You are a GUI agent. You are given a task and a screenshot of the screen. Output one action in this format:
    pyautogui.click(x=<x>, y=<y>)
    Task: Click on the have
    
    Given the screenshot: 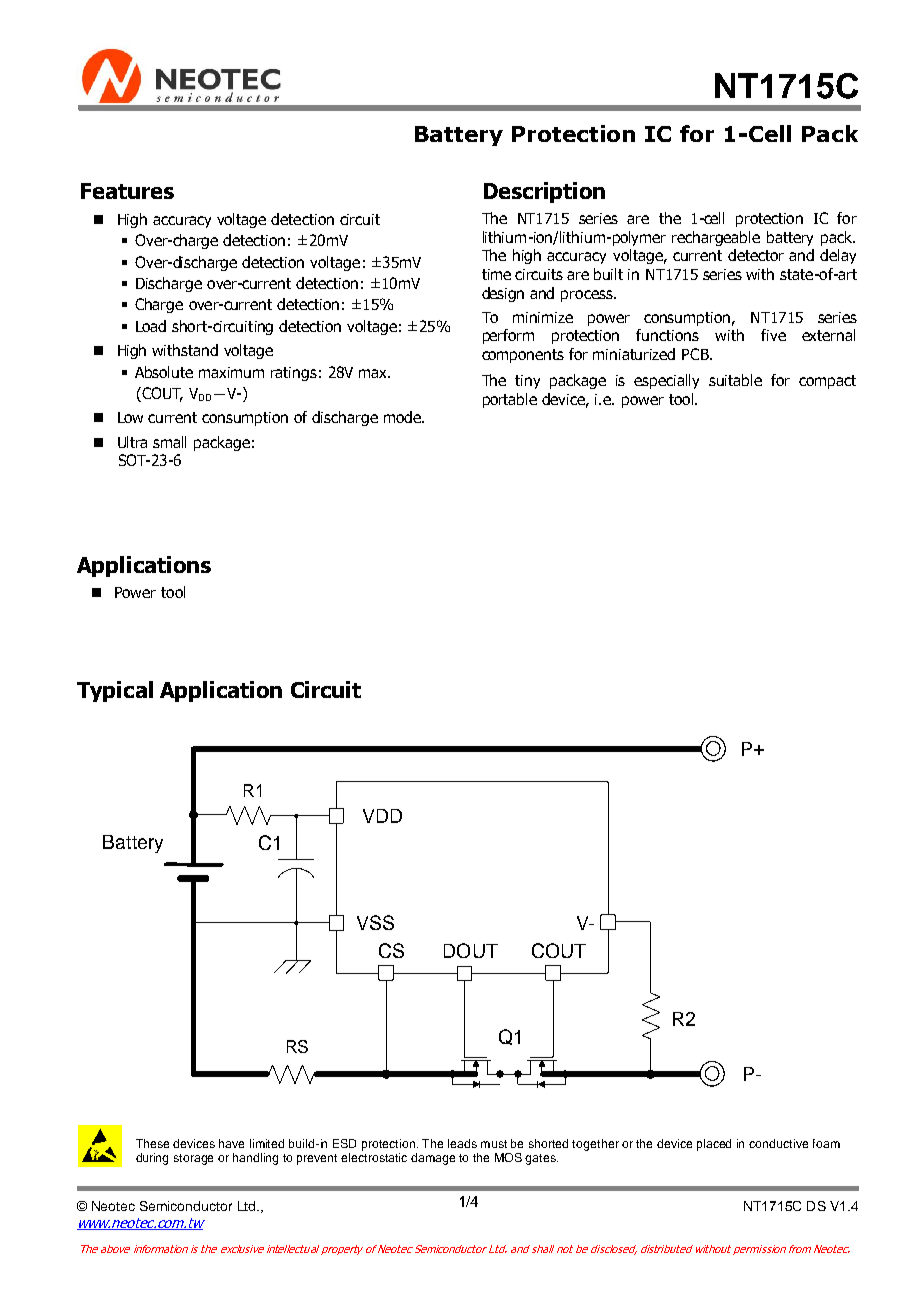 What is the action you would take?
    pyautogui.click(x=231, y=1143)
